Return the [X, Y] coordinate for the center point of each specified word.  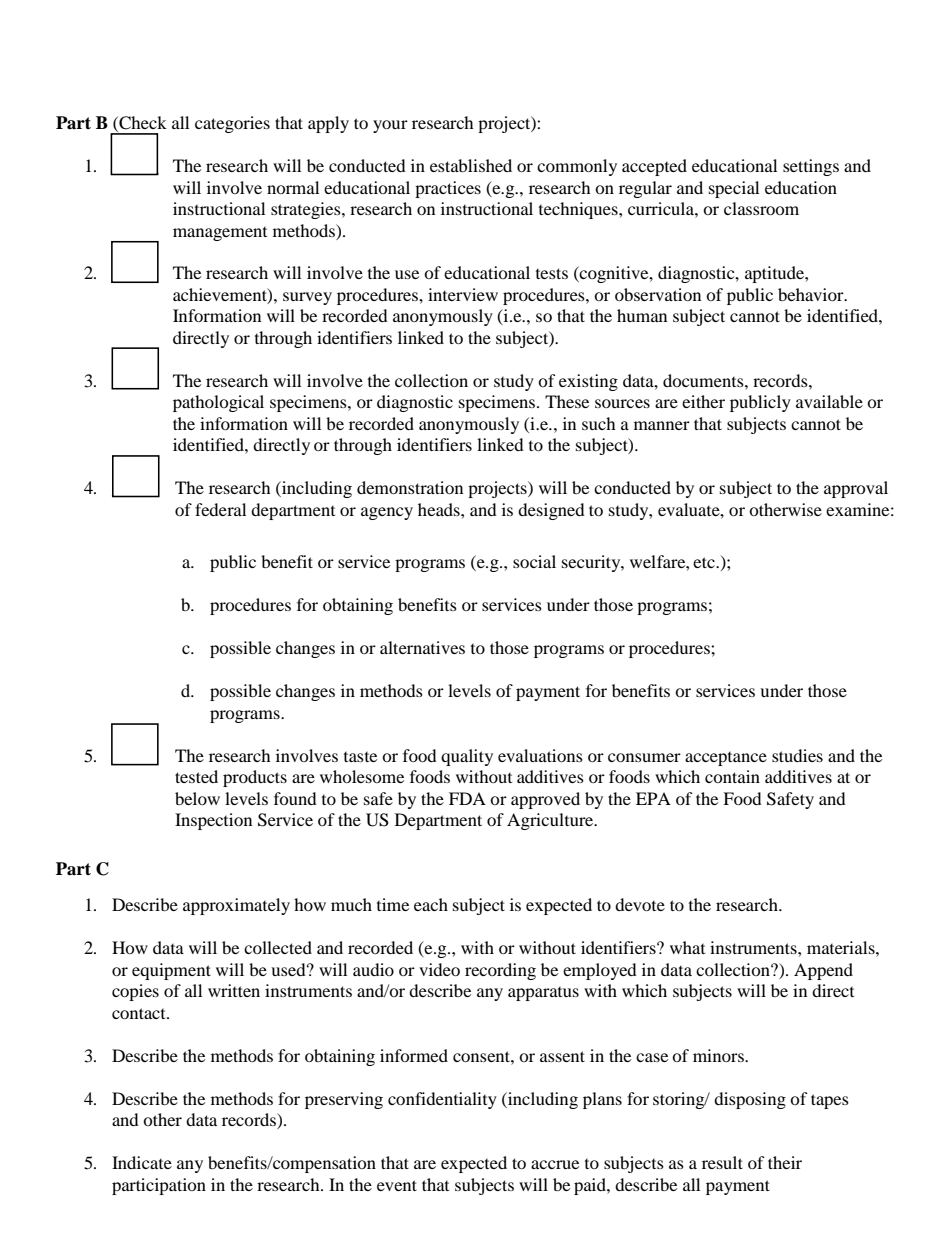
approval [856, 489]
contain [732, 776]
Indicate [142, 1162]
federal [220, 509]
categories [232, 124]
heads [440, 509]
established [471, 165]
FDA [467, 798]
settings [811, 167]
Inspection [213, 821]
